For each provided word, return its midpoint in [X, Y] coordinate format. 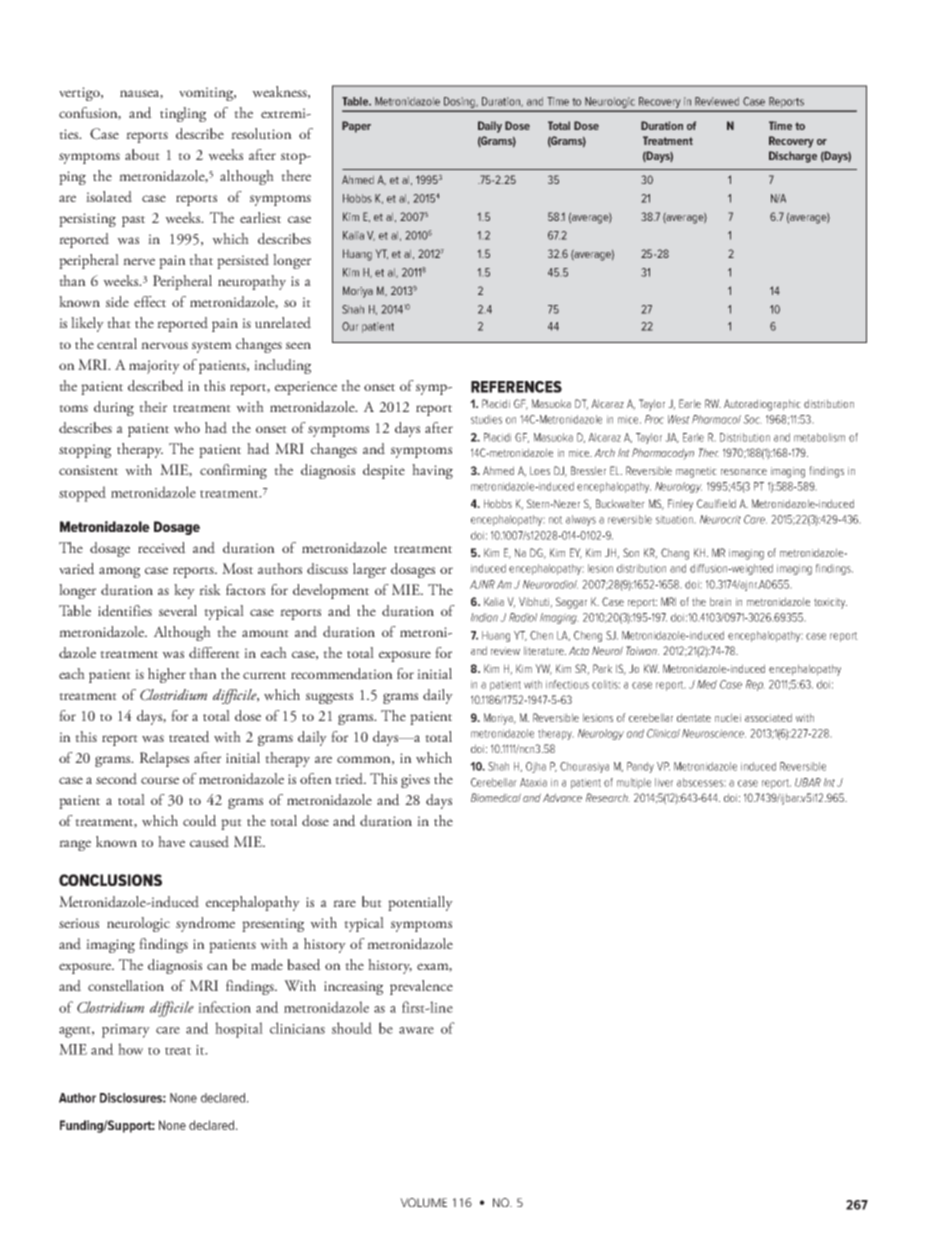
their [153, 406]
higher [167, 675]
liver [664, 782]
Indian [484, 617]
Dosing [459, 102]
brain [720, 601]
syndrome [205, 924]
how [130, 1049]
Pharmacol [716, 419]
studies [486, 419]
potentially [420, 903]
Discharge [793, 157]
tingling [183, 114]
